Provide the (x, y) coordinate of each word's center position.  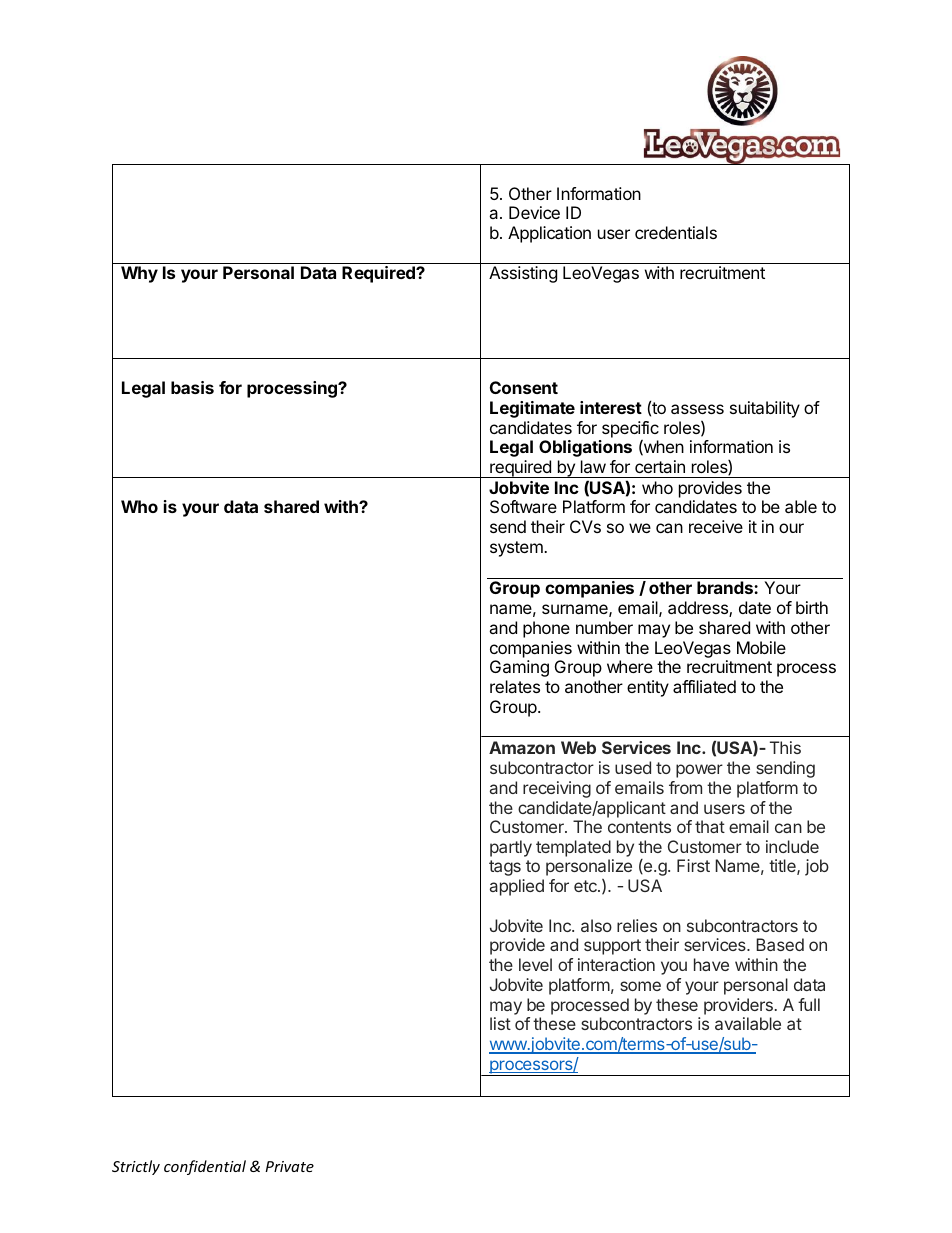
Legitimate (532, 409)
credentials (676, 232)
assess (697, 409)
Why (139, 274)
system (517, 549)
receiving (557, 789)
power (699, 771)
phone (546, 629)
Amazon (522, 747)
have (711, 964)
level (535, 964)
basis (192, 387)
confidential (205, 1167)
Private (289, 1166)
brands (726, 587)
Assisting (523, 274)
